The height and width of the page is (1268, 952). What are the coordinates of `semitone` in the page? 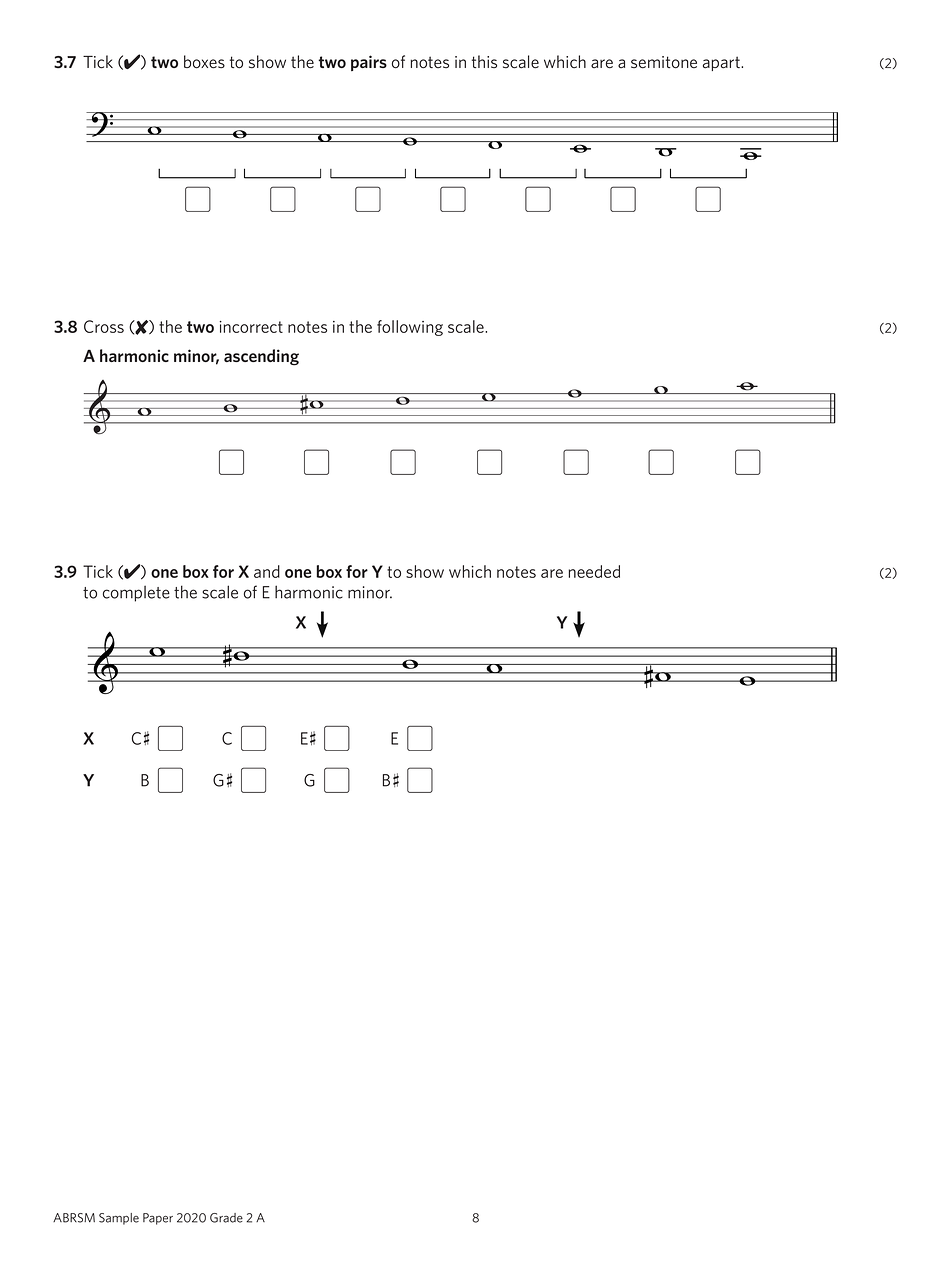 It's located at (664, 62).
